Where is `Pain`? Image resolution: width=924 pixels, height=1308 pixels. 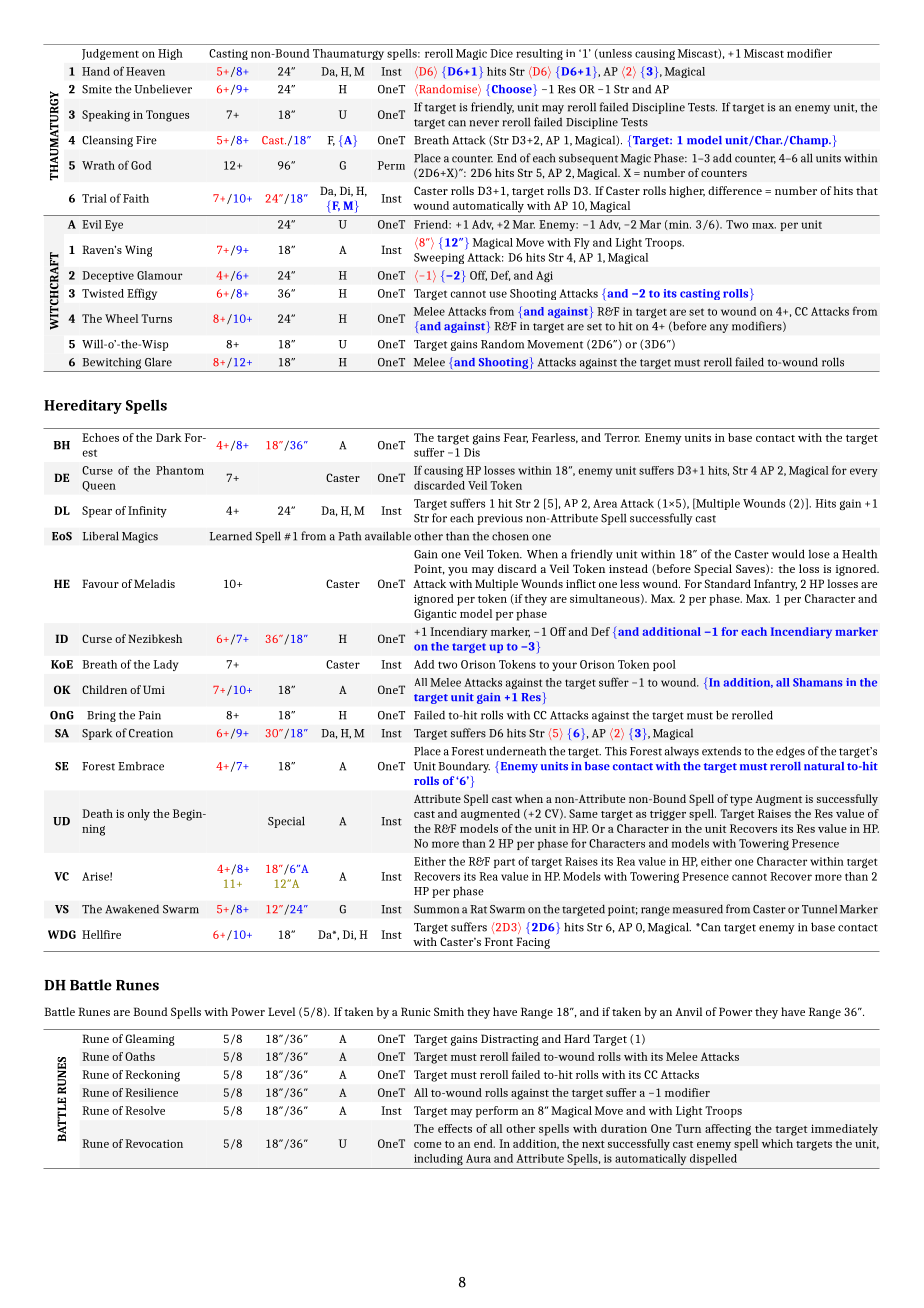
Pain is located at coordinates (150, 715).
